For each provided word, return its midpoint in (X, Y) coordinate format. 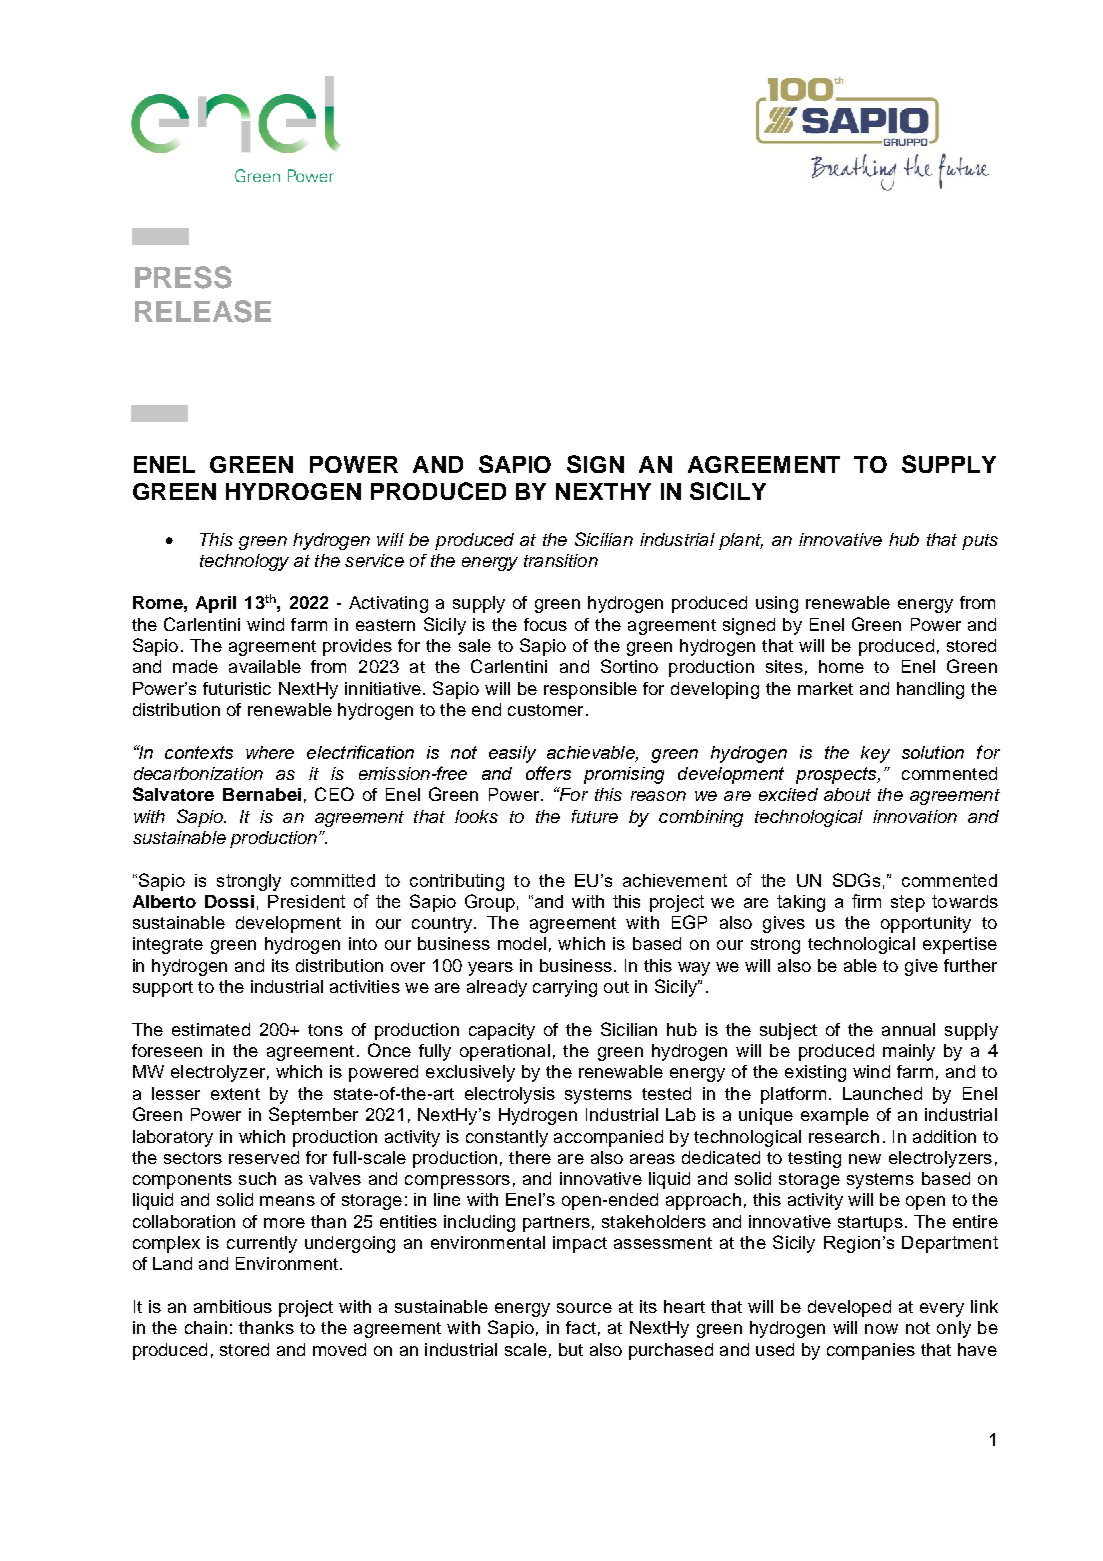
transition (561, 560)
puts (980, 542)
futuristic (237, 688)
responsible (590, 690)
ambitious (233, 1306)
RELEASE (203, 311)
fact (581, 1327)
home (841, 666)
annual (908, 1029)
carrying (565, 988)
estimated (211, 1029)
